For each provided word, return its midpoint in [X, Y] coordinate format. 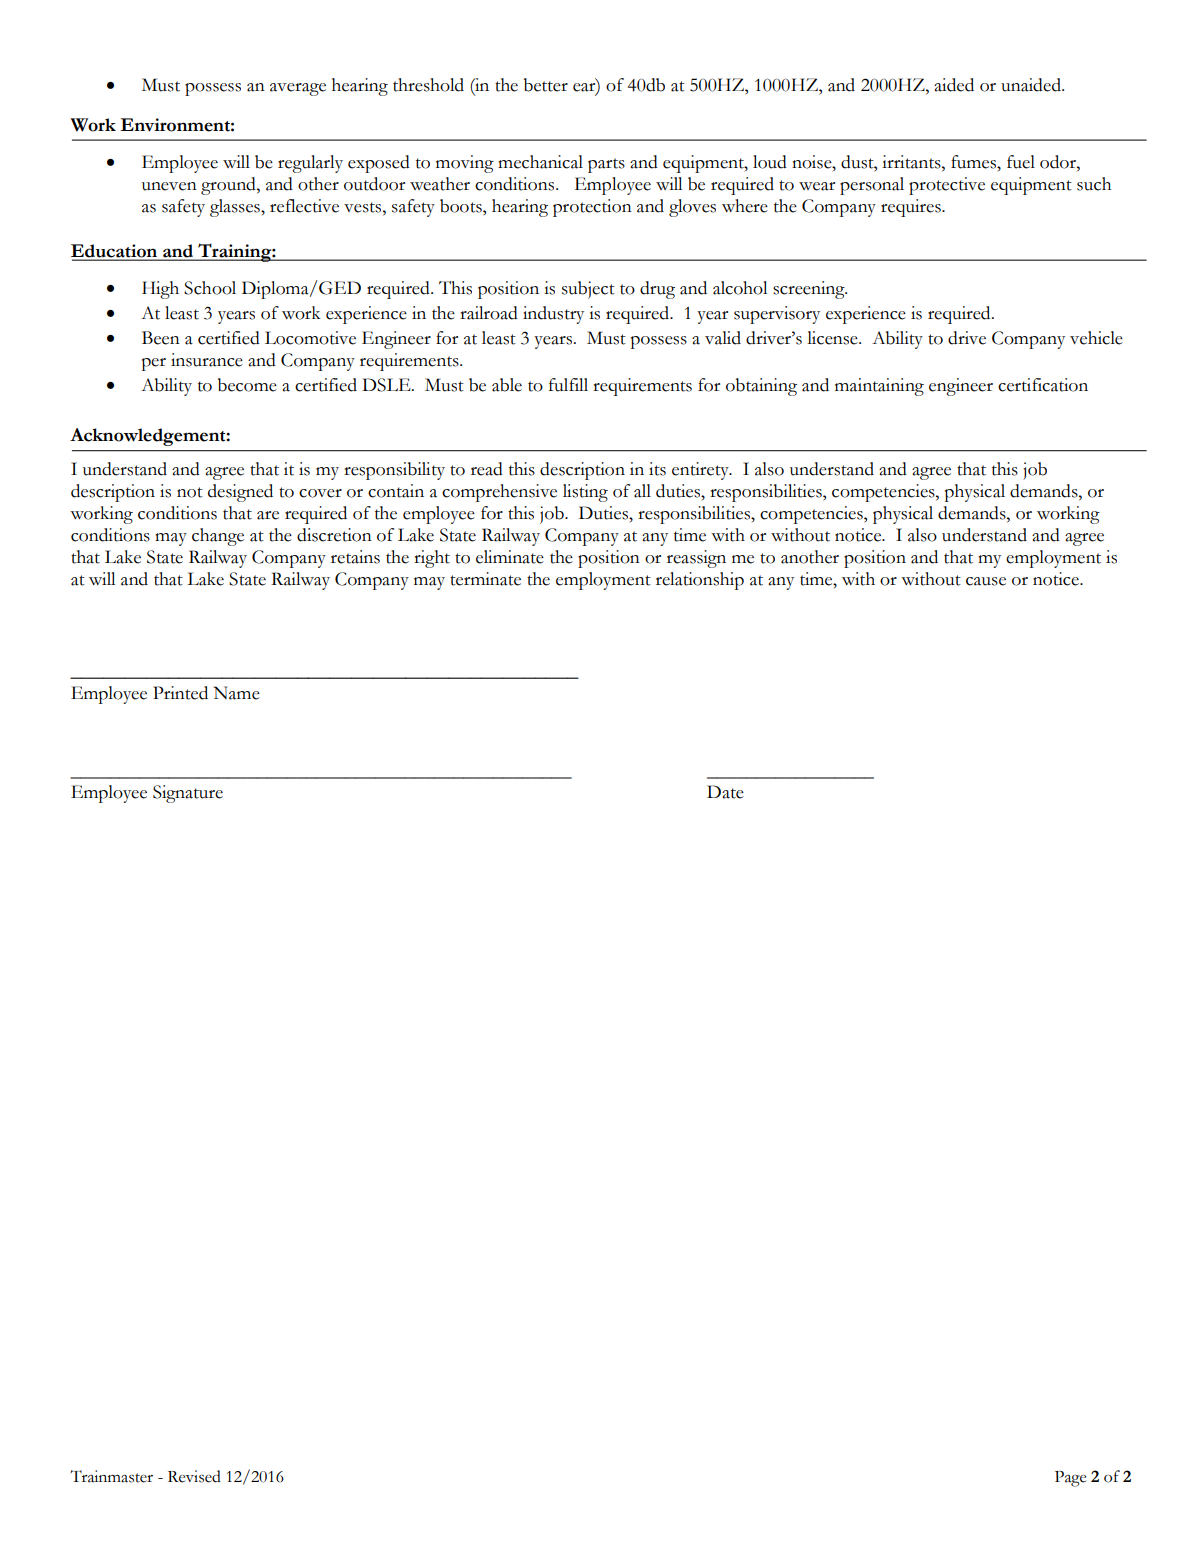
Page [1070, 1479]
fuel [1021, 162]
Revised [194, 1476]
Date [725, 792]
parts [606, 165]
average [298, 89]
